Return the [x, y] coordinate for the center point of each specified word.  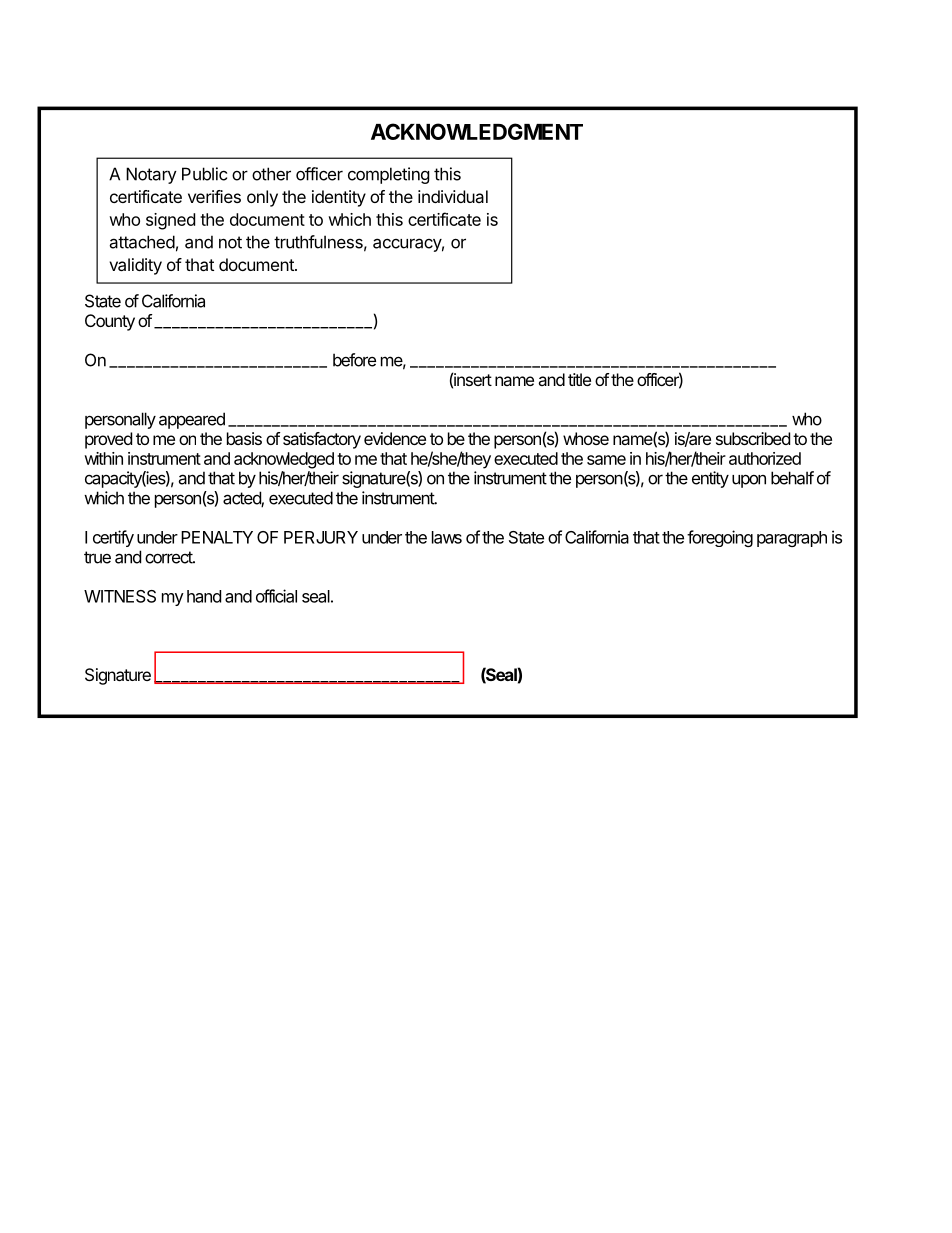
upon [749, 481]
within [103, 458]
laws [447, 537]
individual [453, 196]
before [354, 360]
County [110, 322]
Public [204, 174]
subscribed [753, 438]
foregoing [720, 538]
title [579, 379]
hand [204, 596]
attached [142, 242]
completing [389, 175]
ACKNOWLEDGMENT [477, 131]
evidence [395, 438]
